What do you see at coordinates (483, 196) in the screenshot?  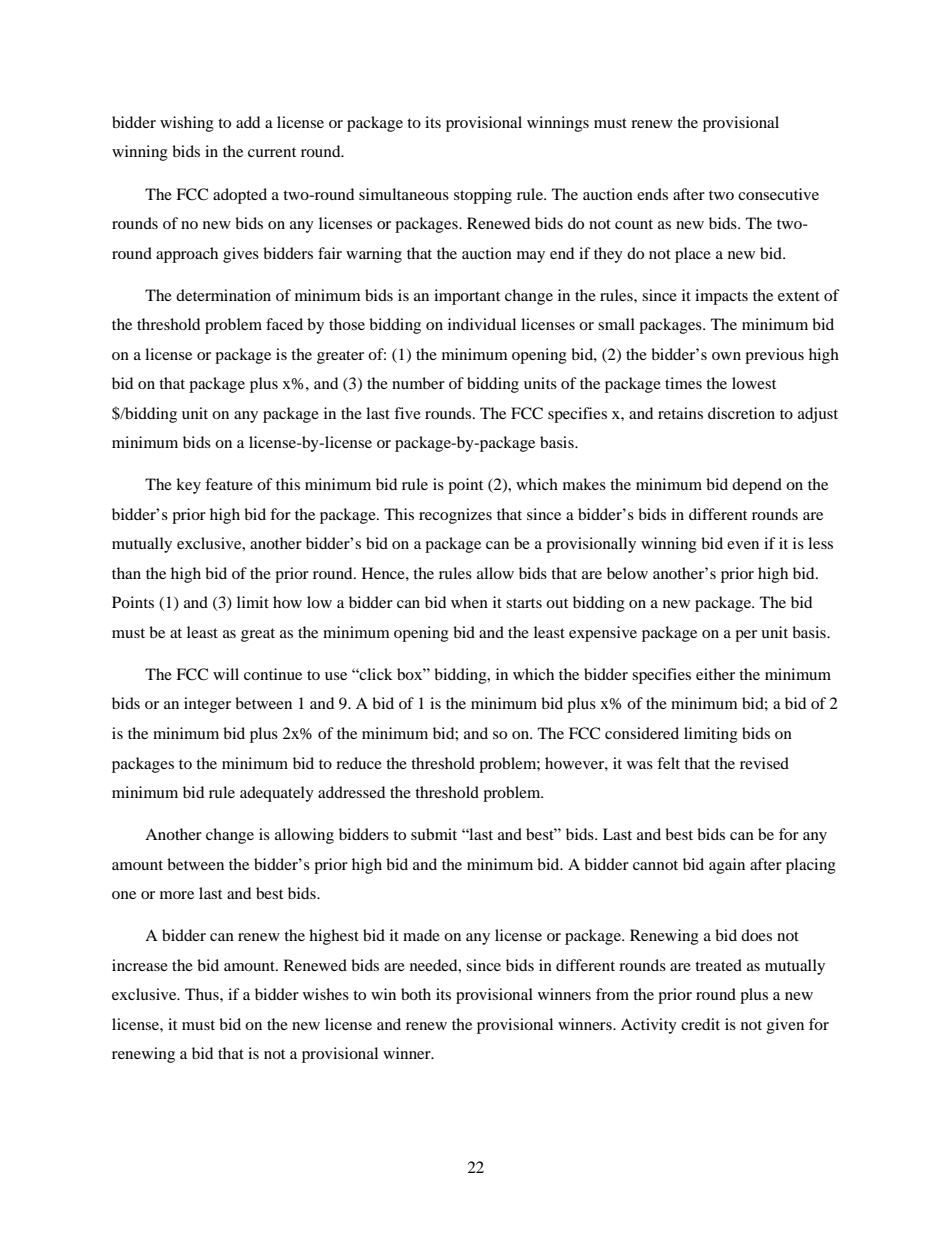 I see `stopping` at bounding box center [483, 196].
